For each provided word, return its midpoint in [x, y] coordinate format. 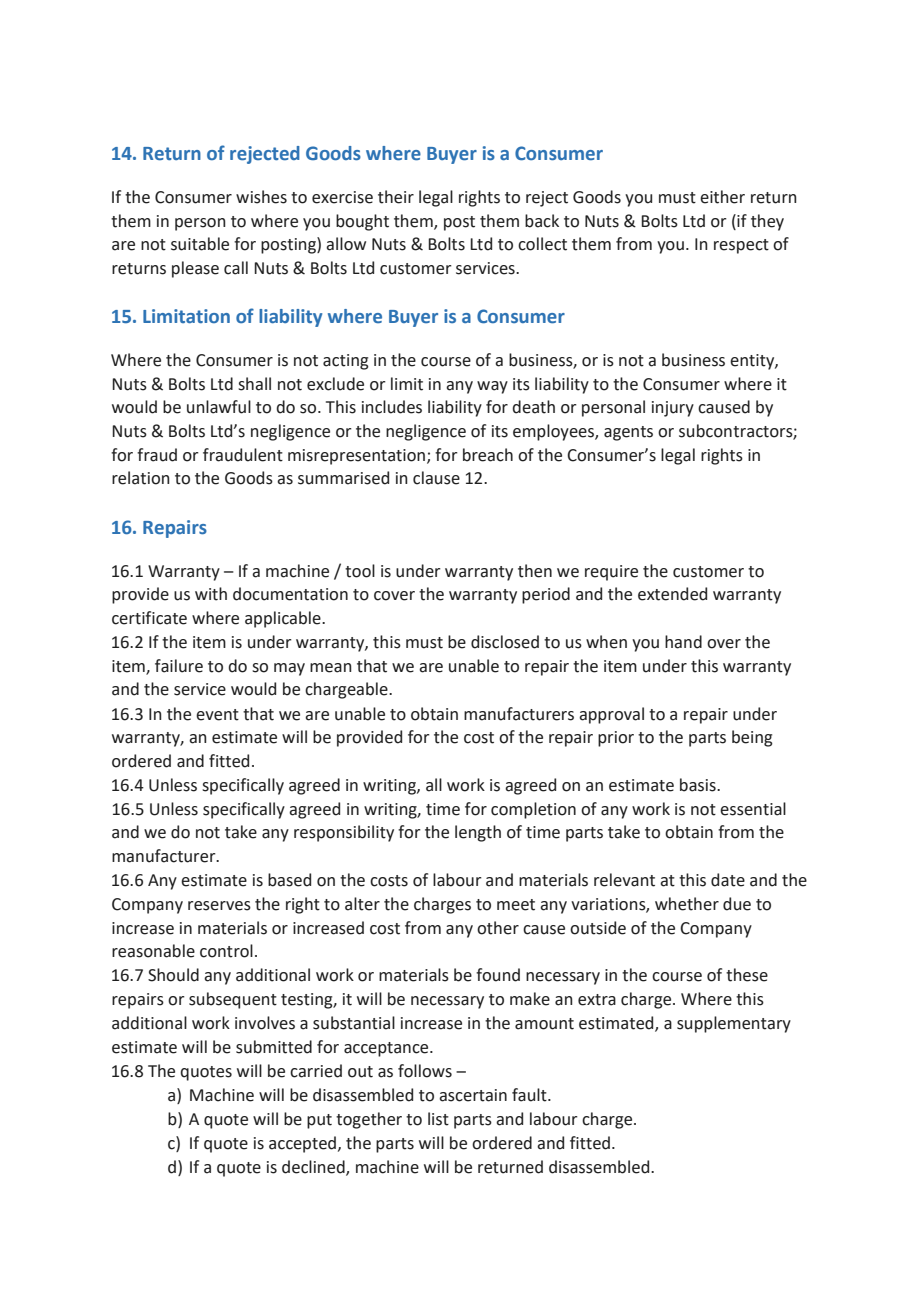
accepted [302, 1144]
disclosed [505, 642]
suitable [200, 244]
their [396, 197]
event [217, 715]
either [722, 197]
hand [683, 642]
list [438, 1119]
